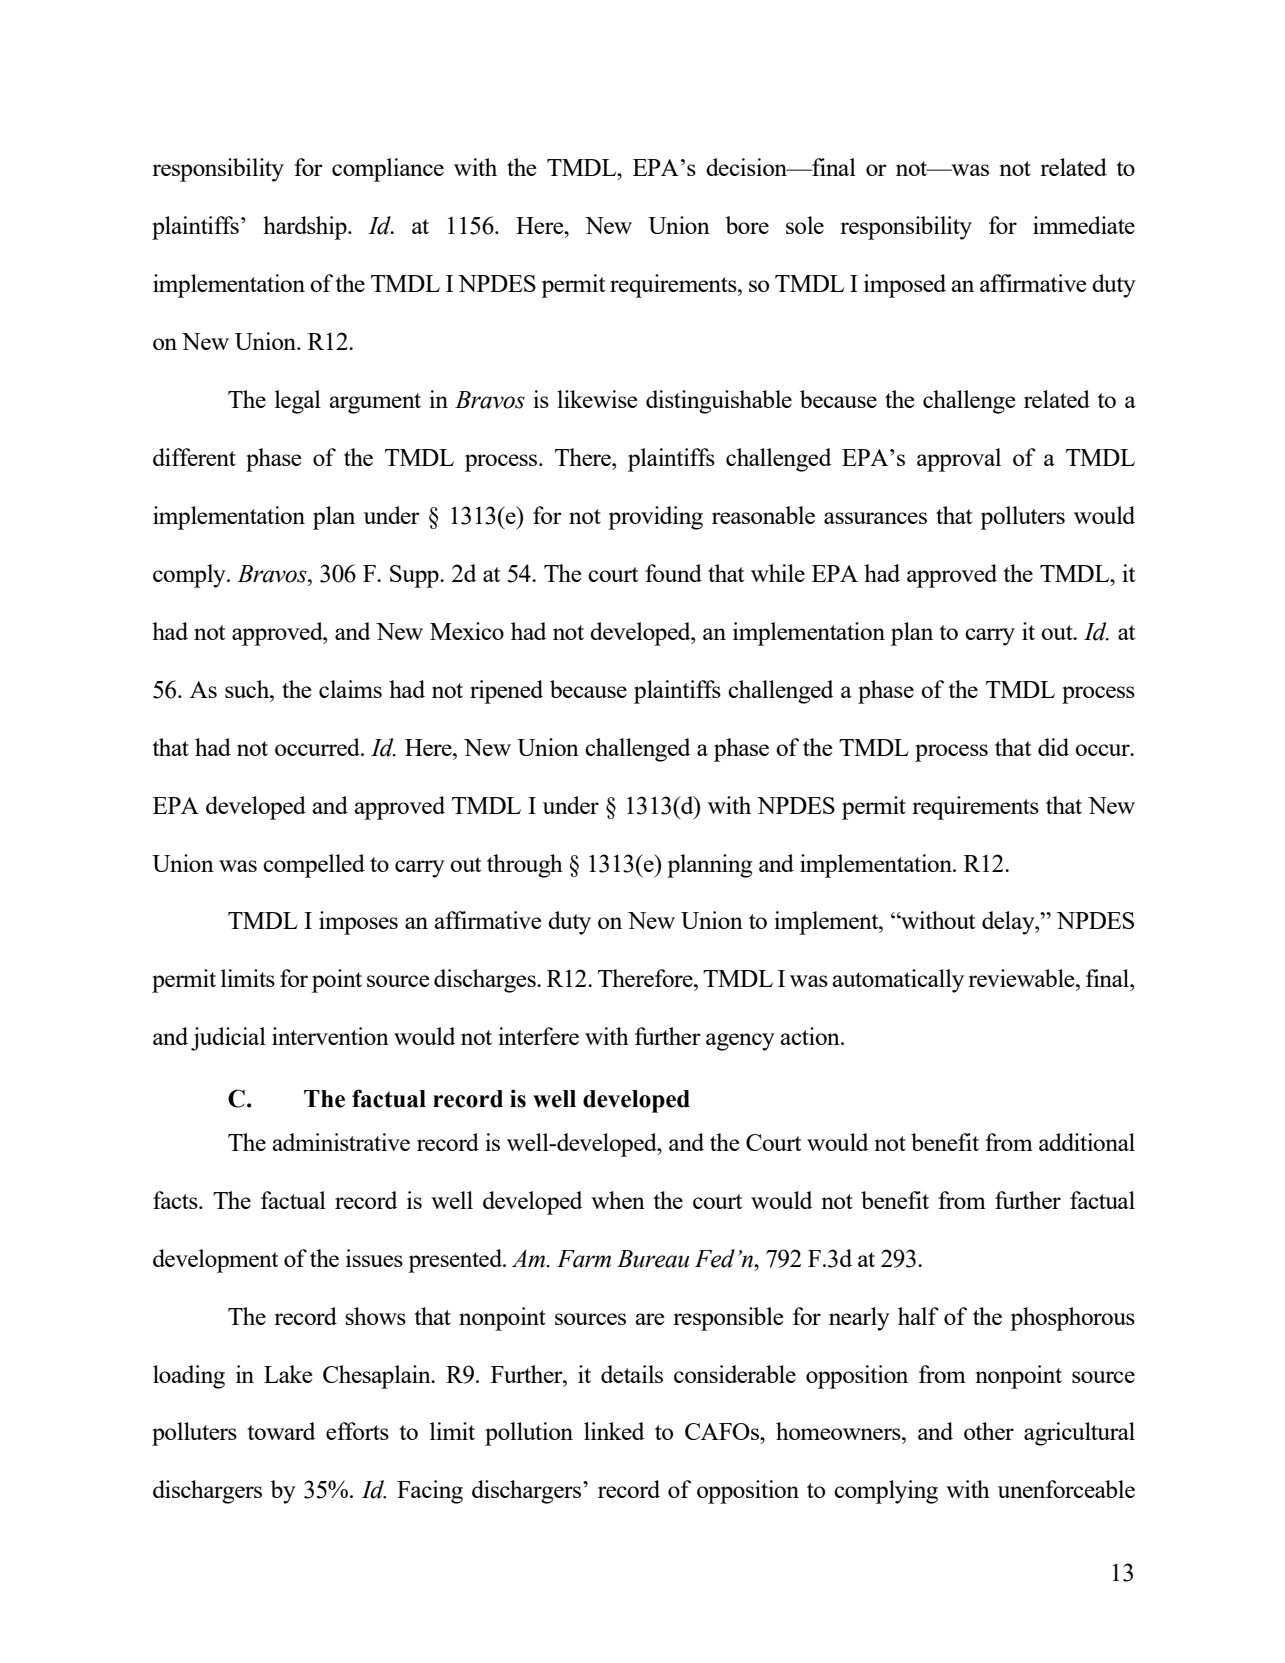 The width and height of the image is (1285, 1663). Describe the element at coordinates (538, 1036) in the image. I see `interfere` at that location.
